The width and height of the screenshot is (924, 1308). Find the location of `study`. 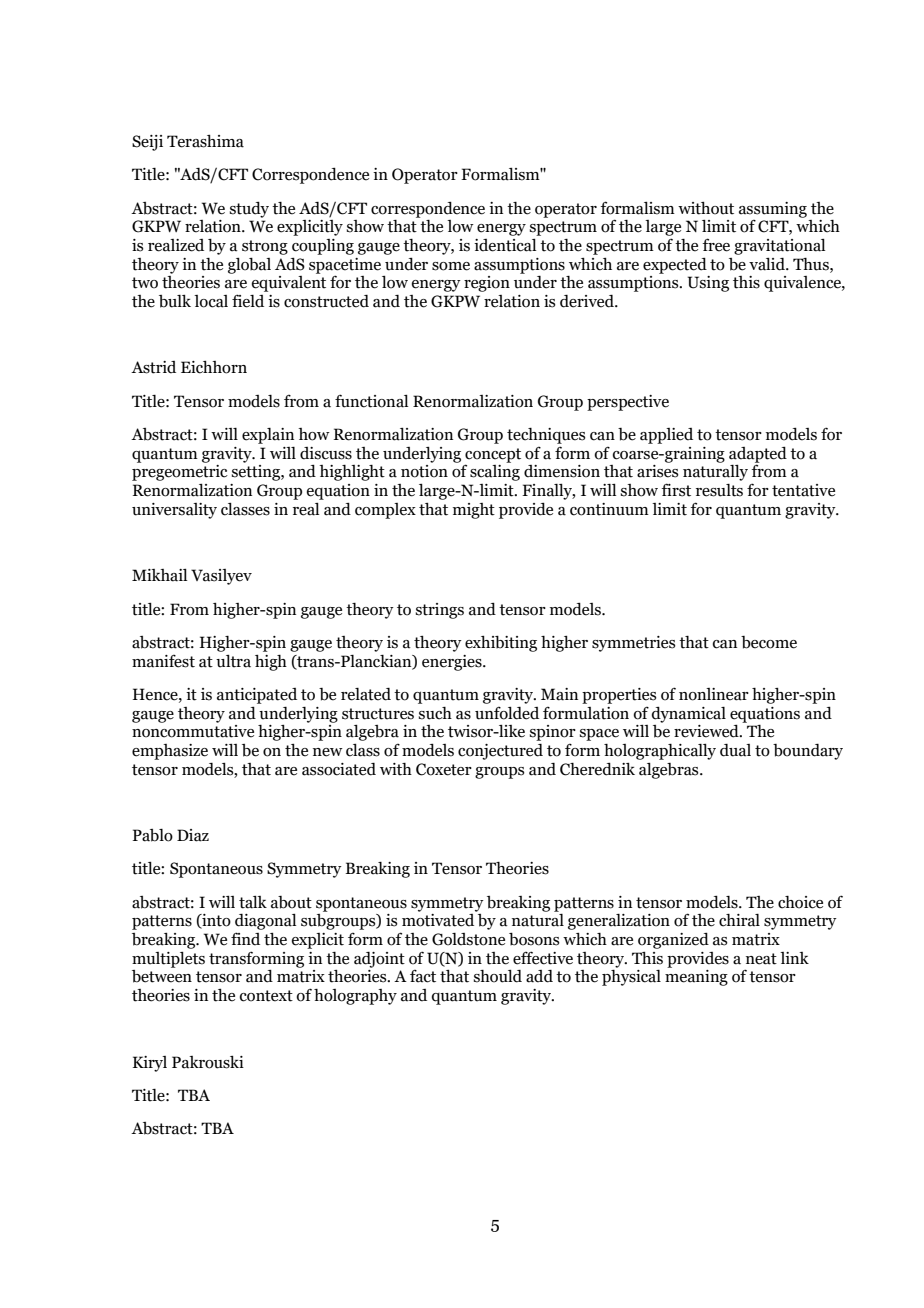

study is located at coordinates (249, 209).
